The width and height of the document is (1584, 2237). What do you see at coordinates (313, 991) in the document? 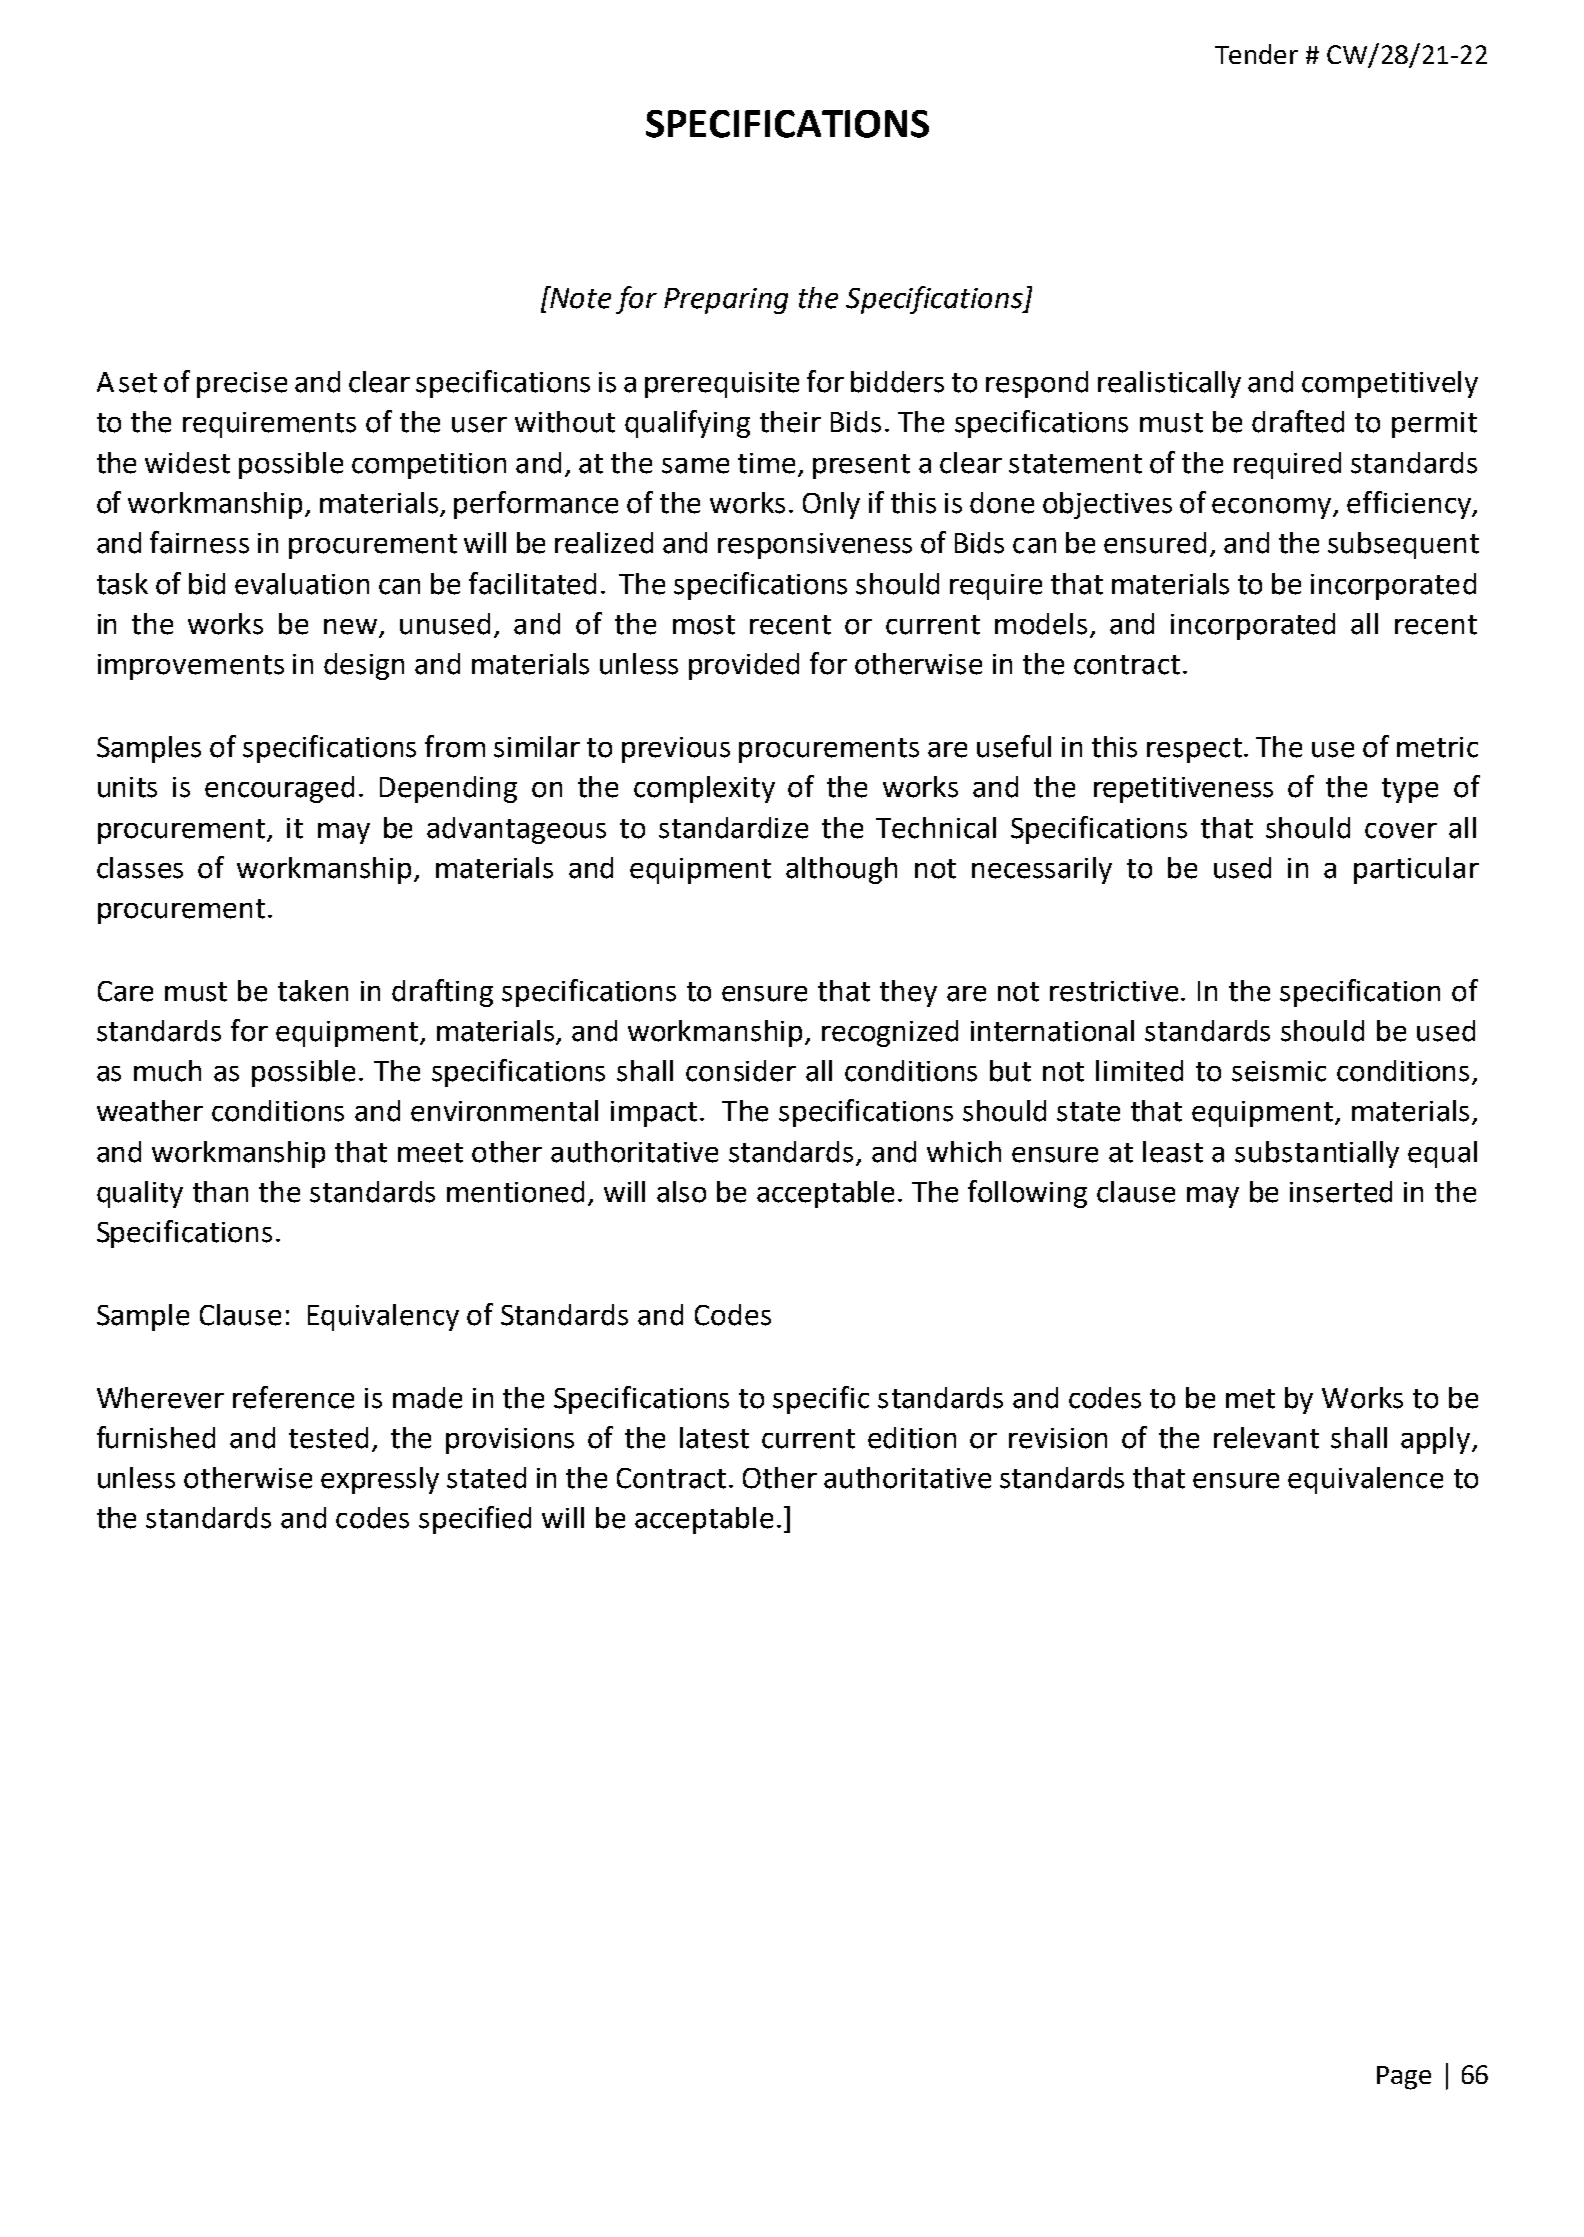
I see `taken` at bounding box center [313, 991].
